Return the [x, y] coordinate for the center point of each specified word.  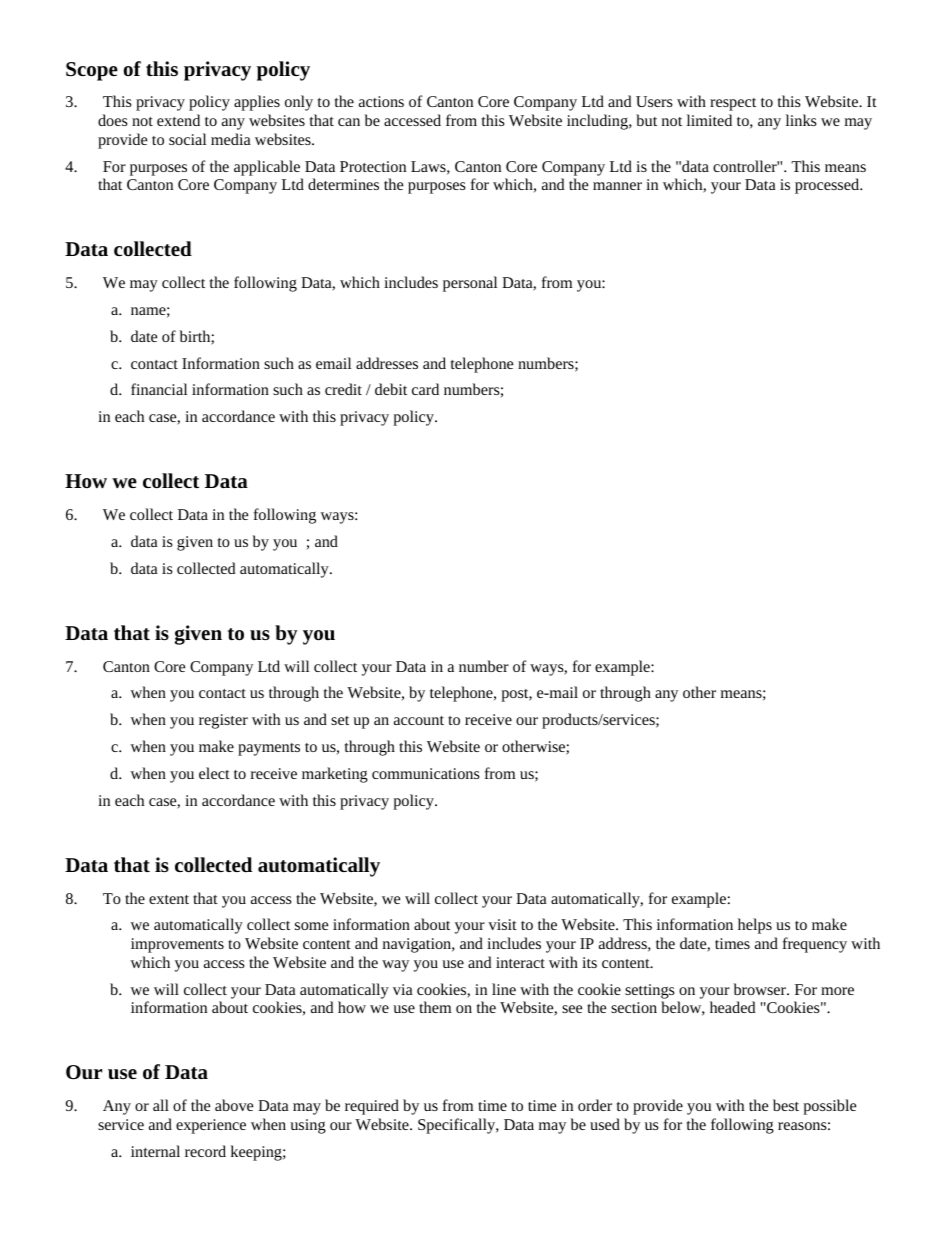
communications [426, 773]
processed [828, 186]
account [419, 720]
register [223, 721]
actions [381, 101]
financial [159, 389]
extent [169, 899]
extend [178, 120]
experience [211, 1126]
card [425, 389]
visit [502, 924]
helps [755, 926]
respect [733, 104]
